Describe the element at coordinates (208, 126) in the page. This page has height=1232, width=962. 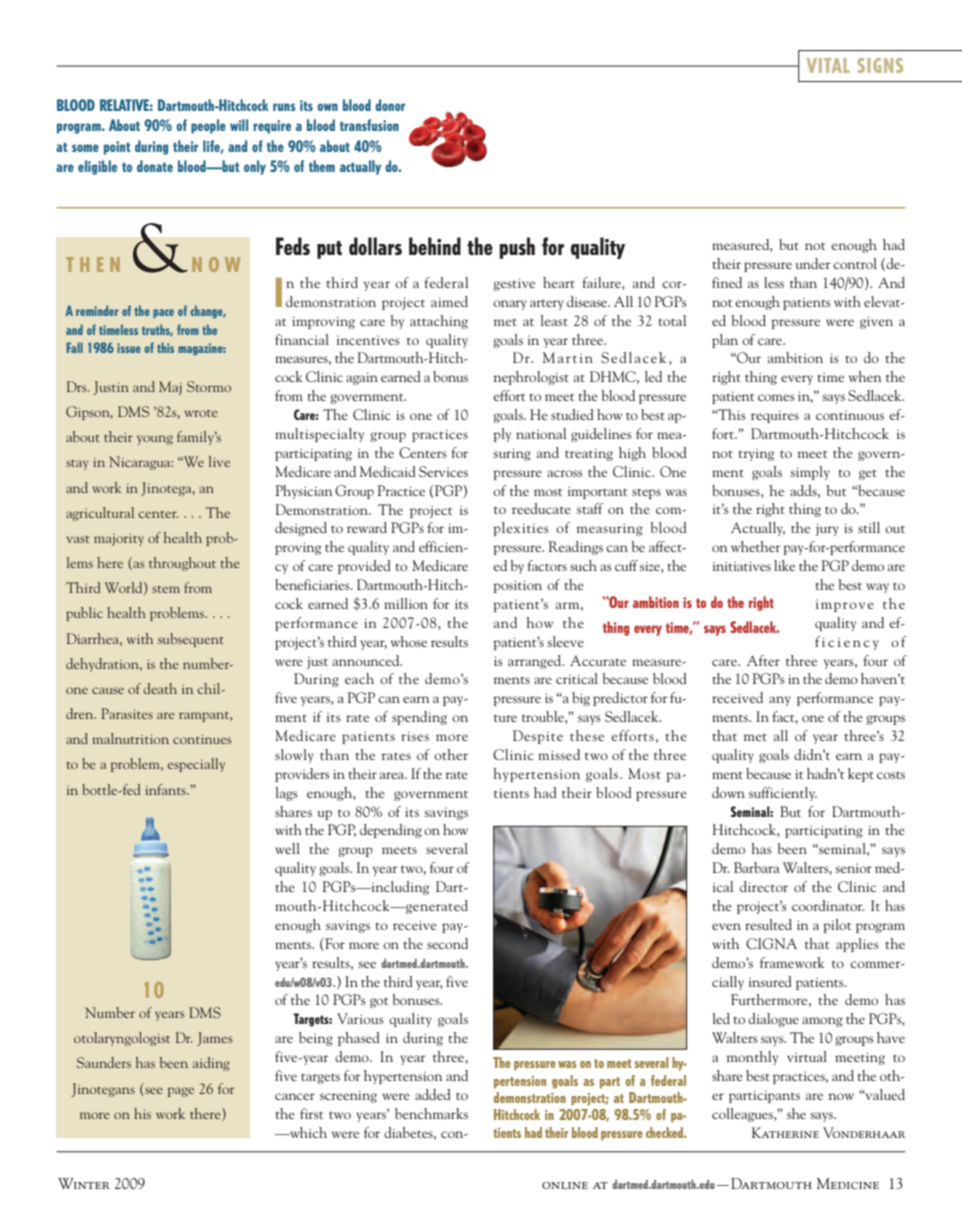
I see `people` at that location.
